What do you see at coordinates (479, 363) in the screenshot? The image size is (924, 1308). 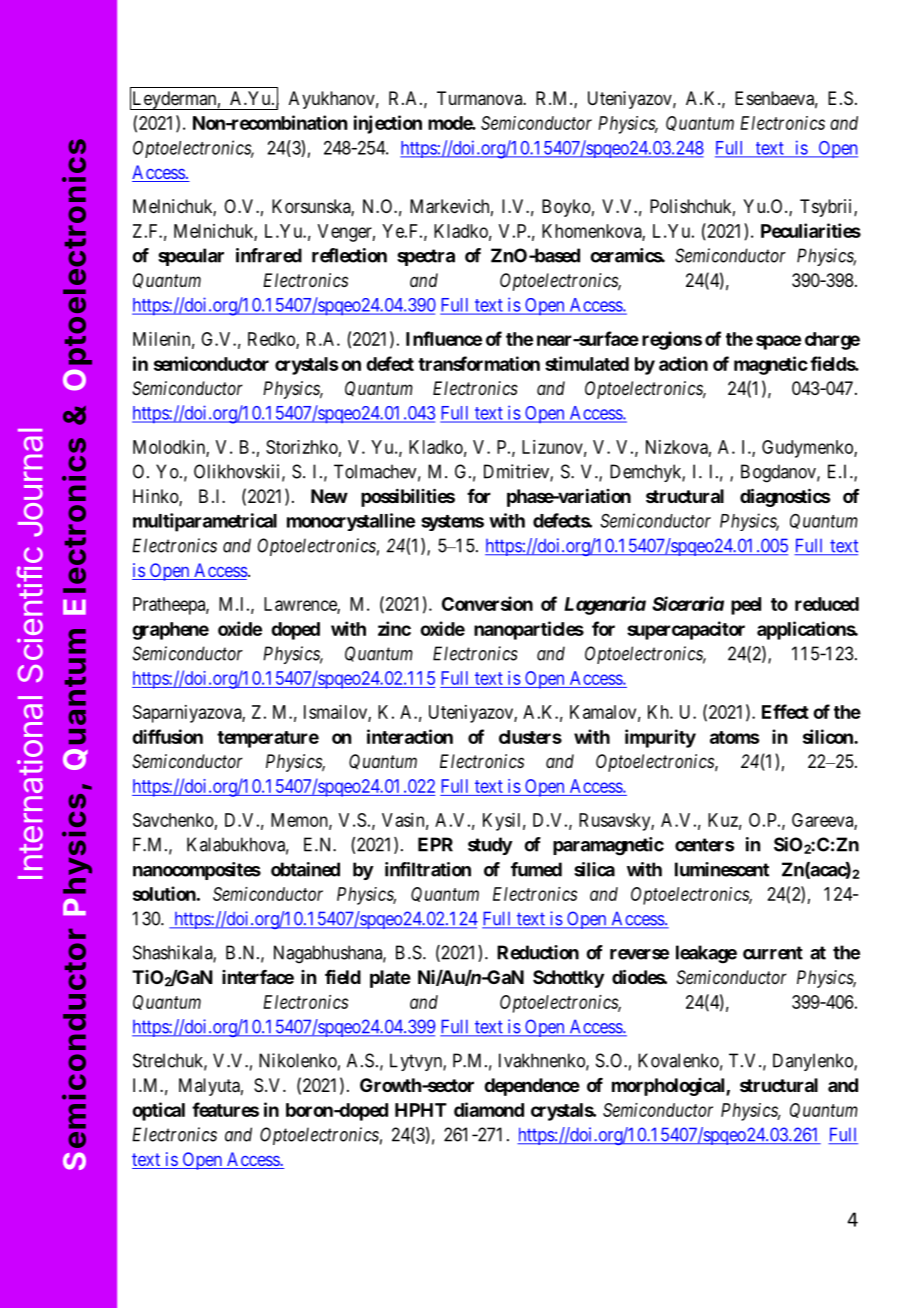 I see `transformation` at bounding box center [479, 363].
